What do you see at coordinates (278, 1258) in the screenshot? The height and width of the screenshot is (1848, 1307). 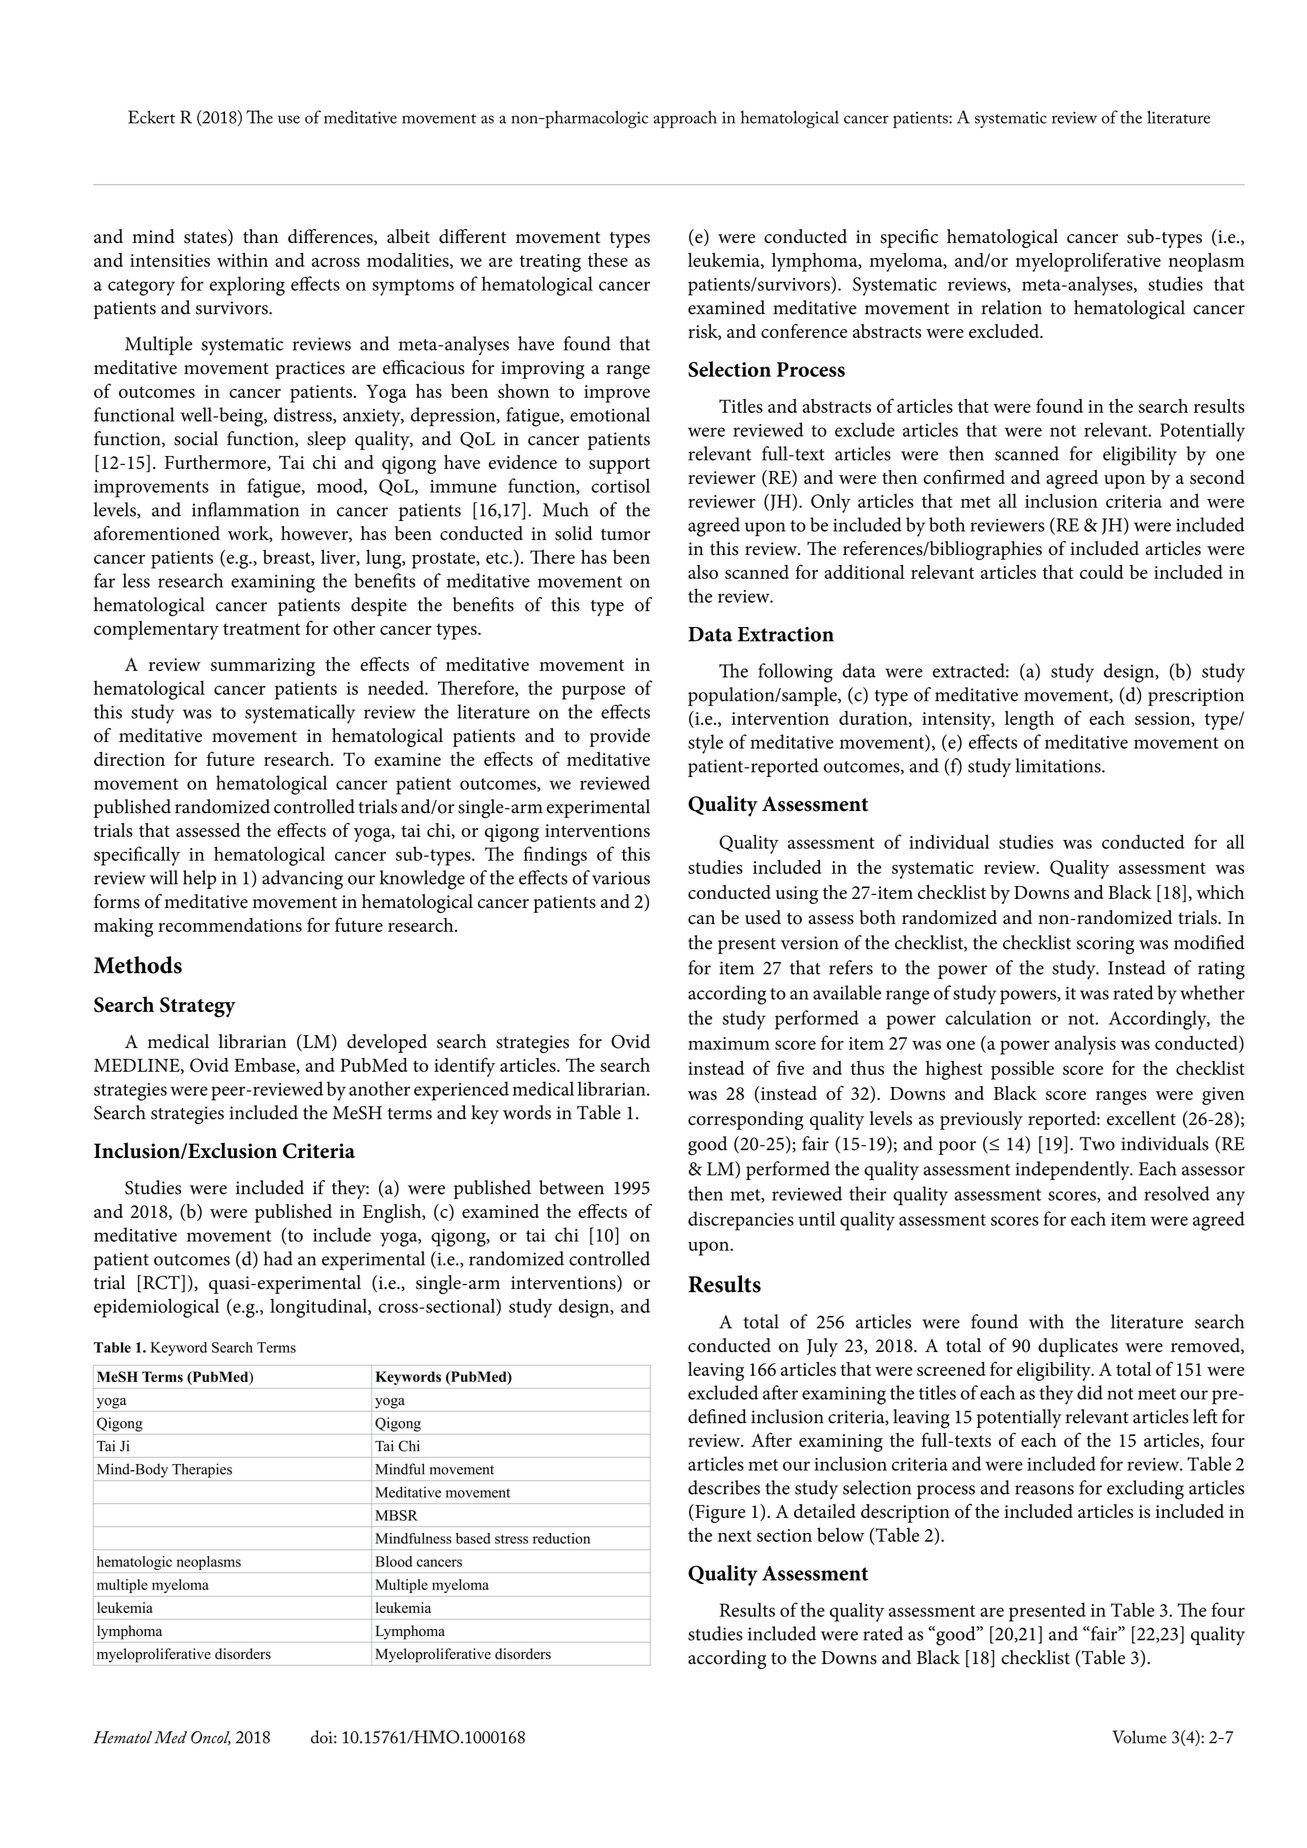 I see `had` at bounding box center [278, 1258].
